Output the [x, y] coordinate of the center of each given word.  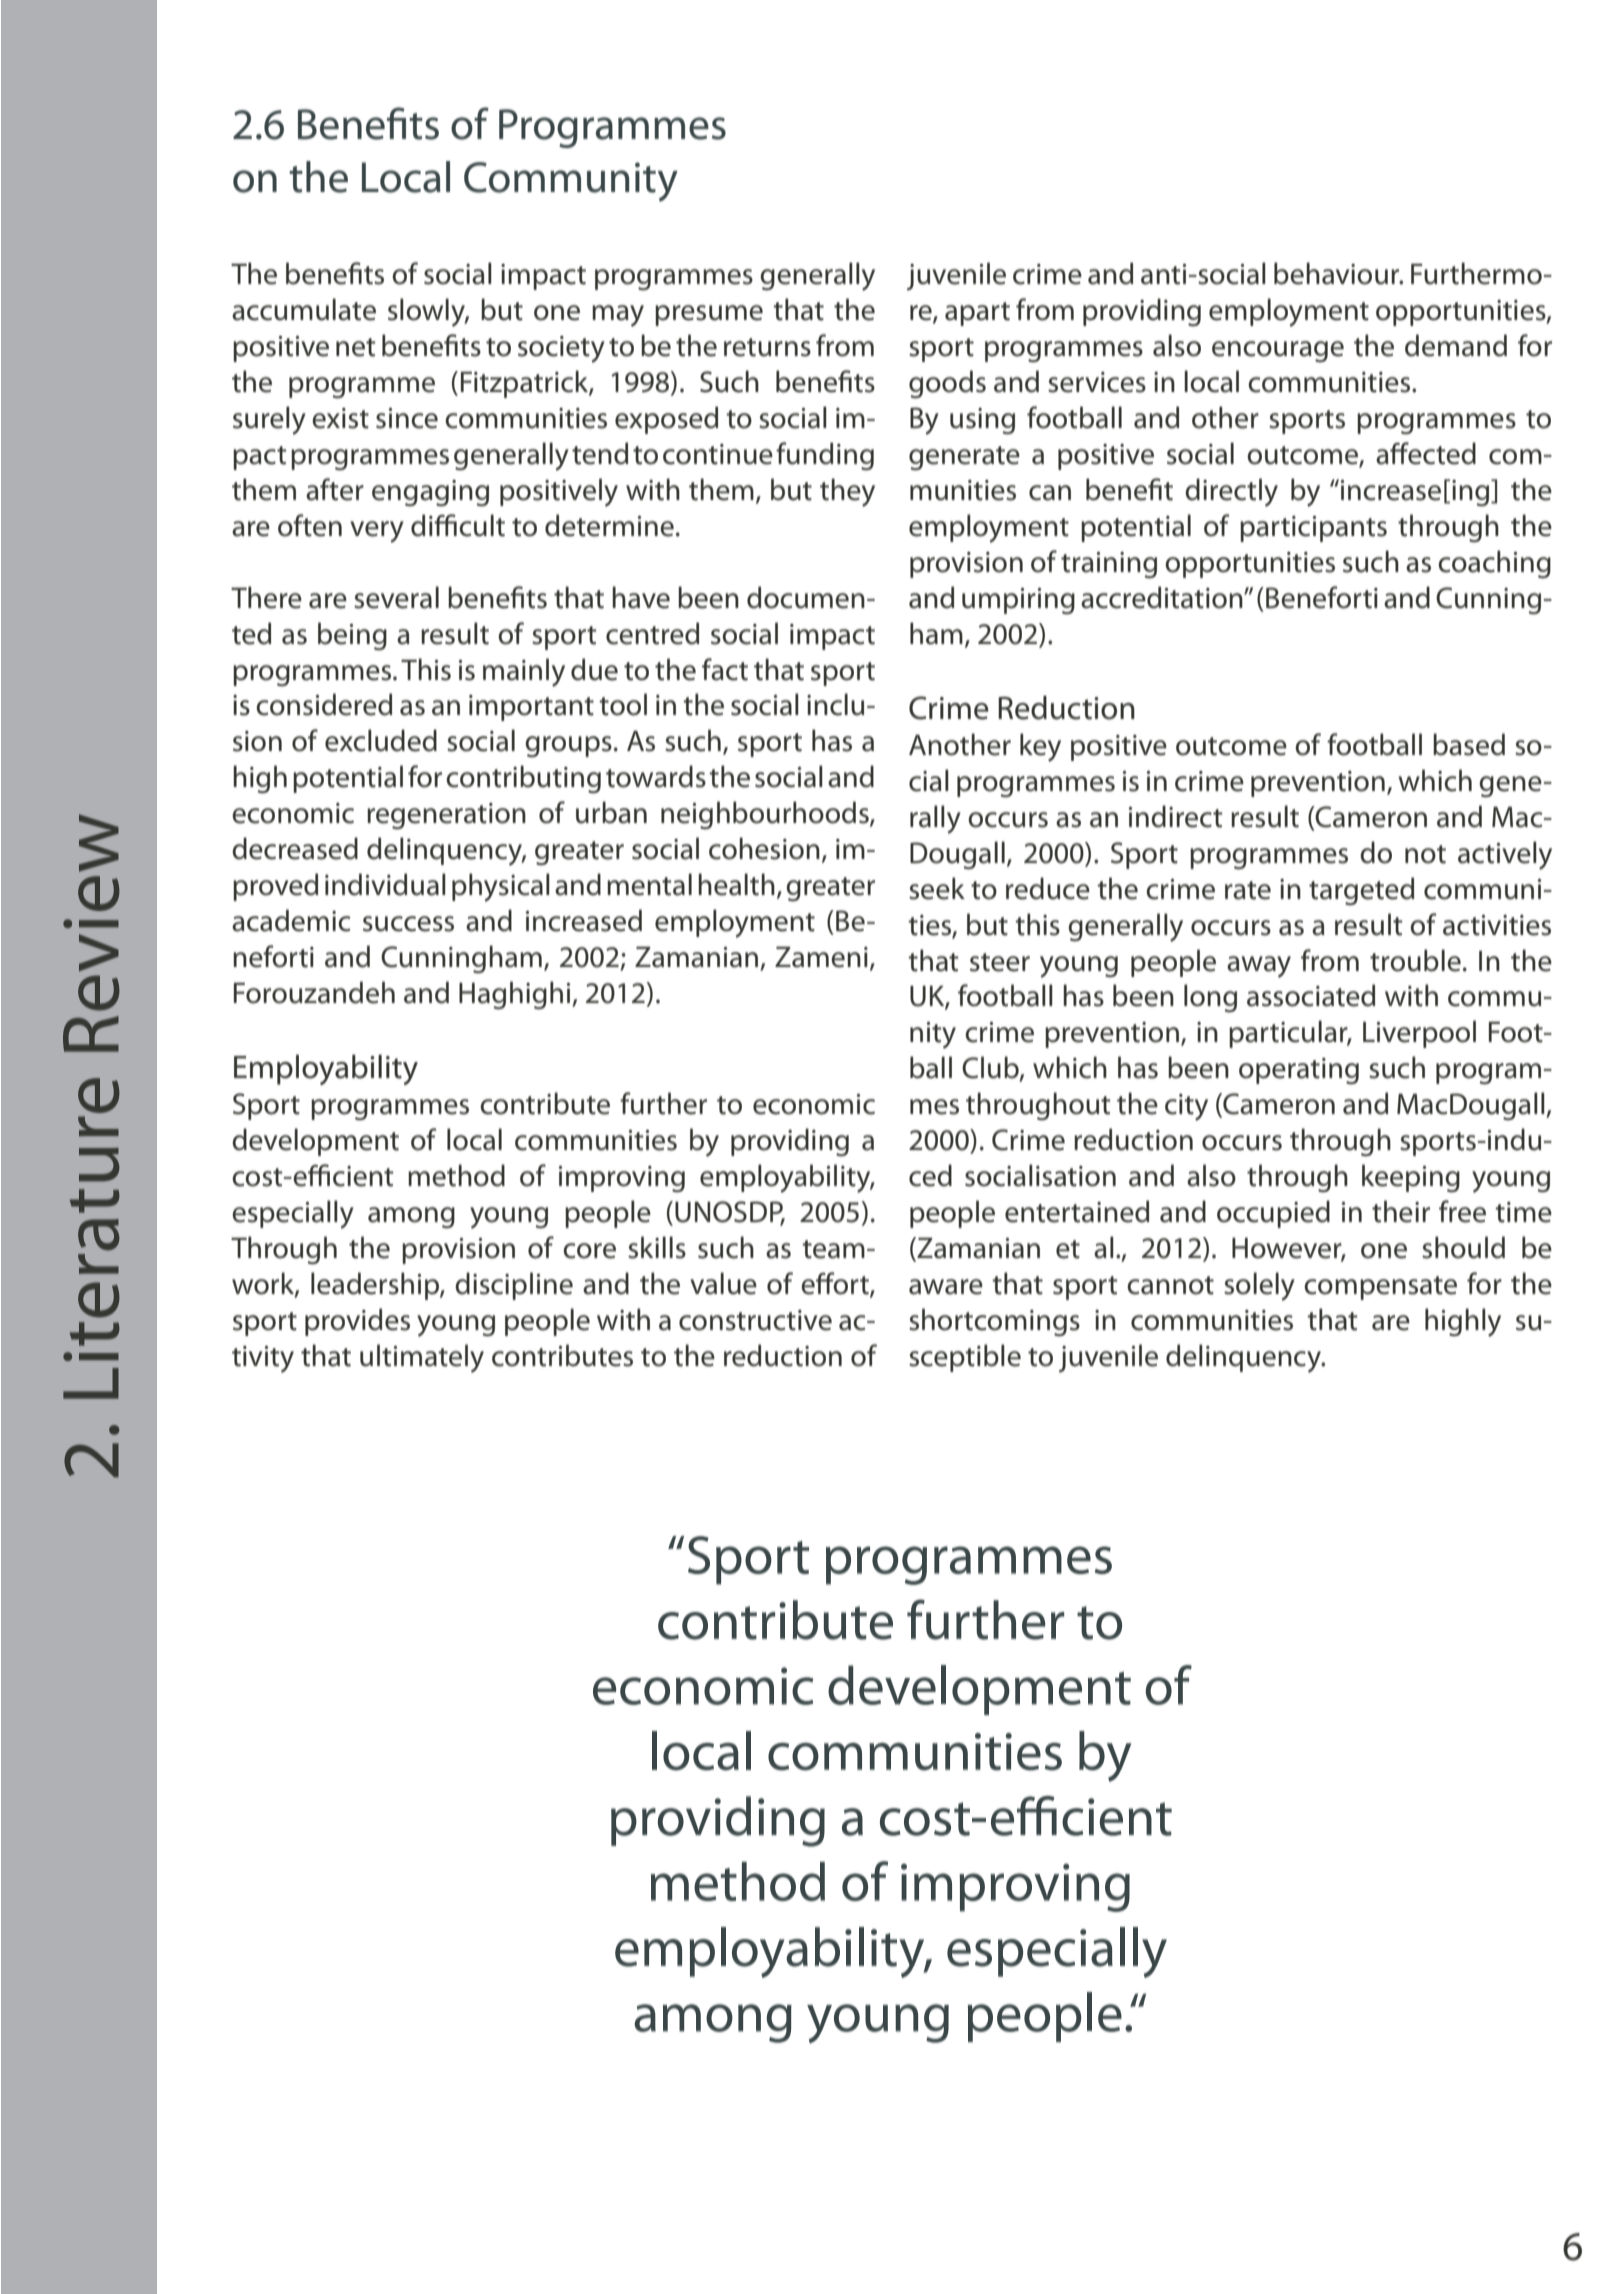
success [408, 924]
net [356, 347]
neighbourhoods [766, 815]
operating [1299, 1071]
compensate [1380, 1288]
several [396, 597]
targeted [1361, 891]
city [1186, 1107]
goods [947, 384]
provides [357, 1322]
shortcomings [994, 1322]
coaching [1494, 564]
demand [1456, 345]
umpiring [1018, 601]
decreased [295, 848]
